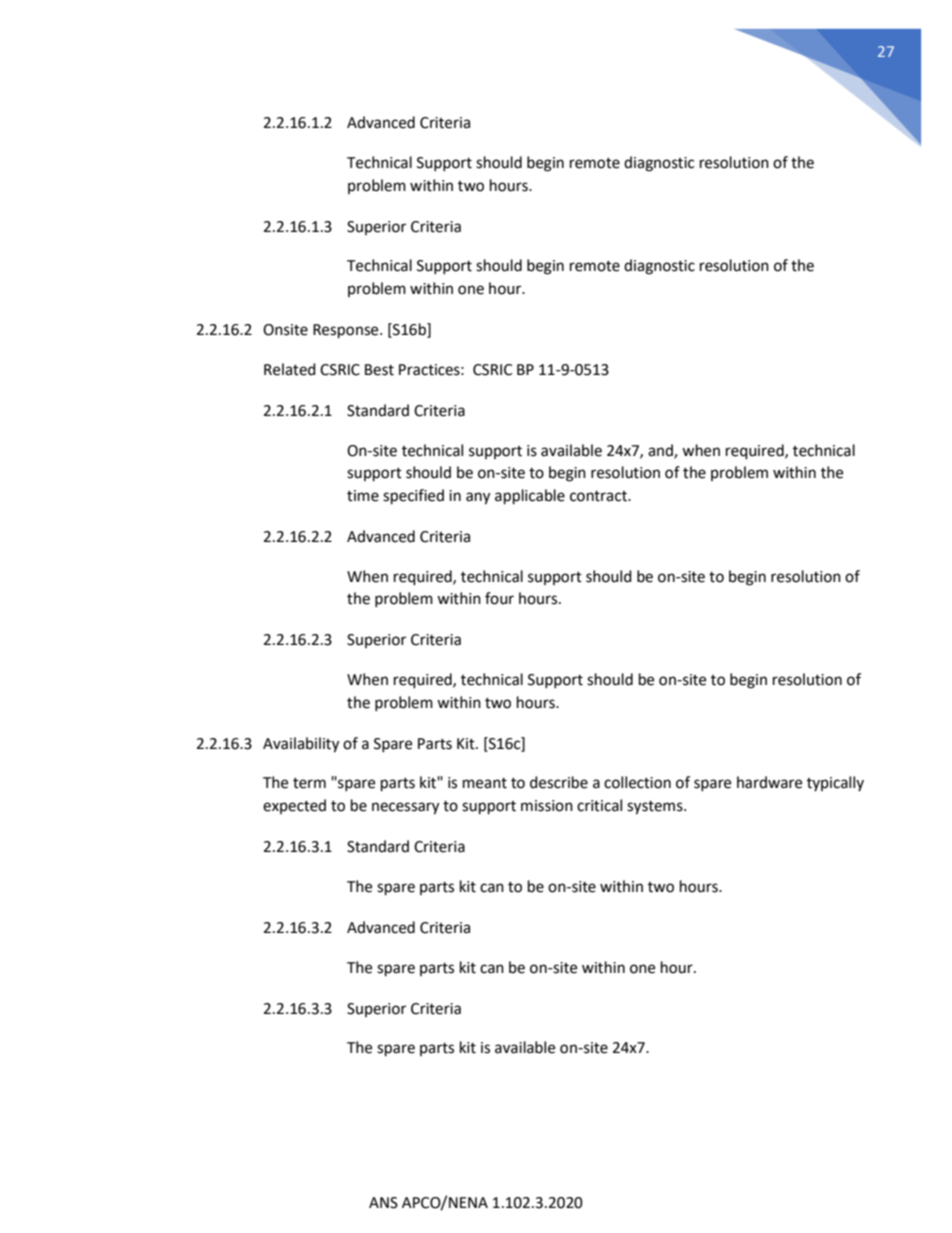 The width and height of the document is (952, 1233). I want to click on hardware, so click(769, 782).
